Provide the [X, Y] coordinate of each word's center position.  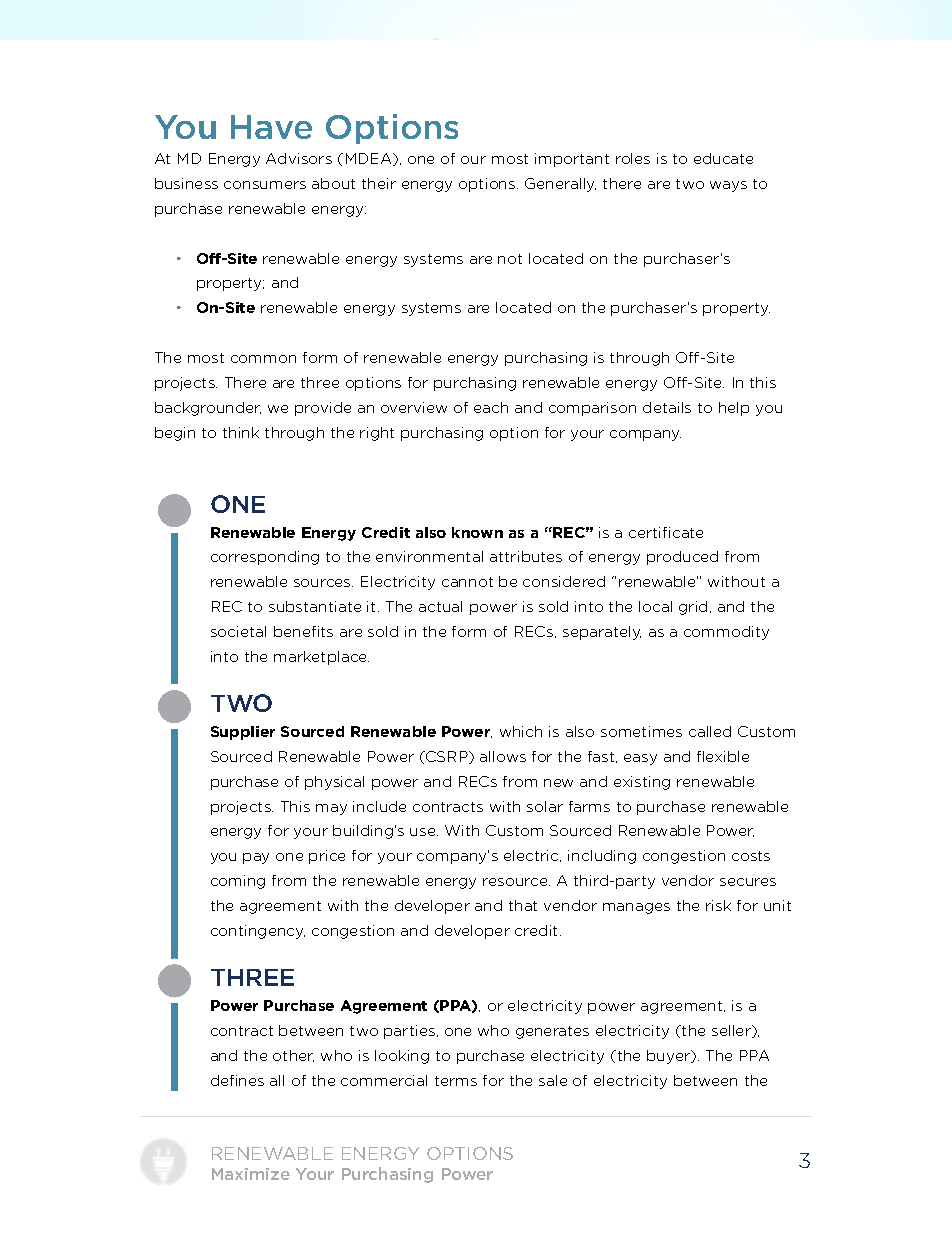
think [241, 432]
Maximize [251, 1174]
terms [456, 1081]
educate [723, 158]
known [477, 532]
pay [256, 858]
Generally [560, 185]
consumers [265, 185]
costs [751, 856]
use [424, 832]
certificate [666, 532]
